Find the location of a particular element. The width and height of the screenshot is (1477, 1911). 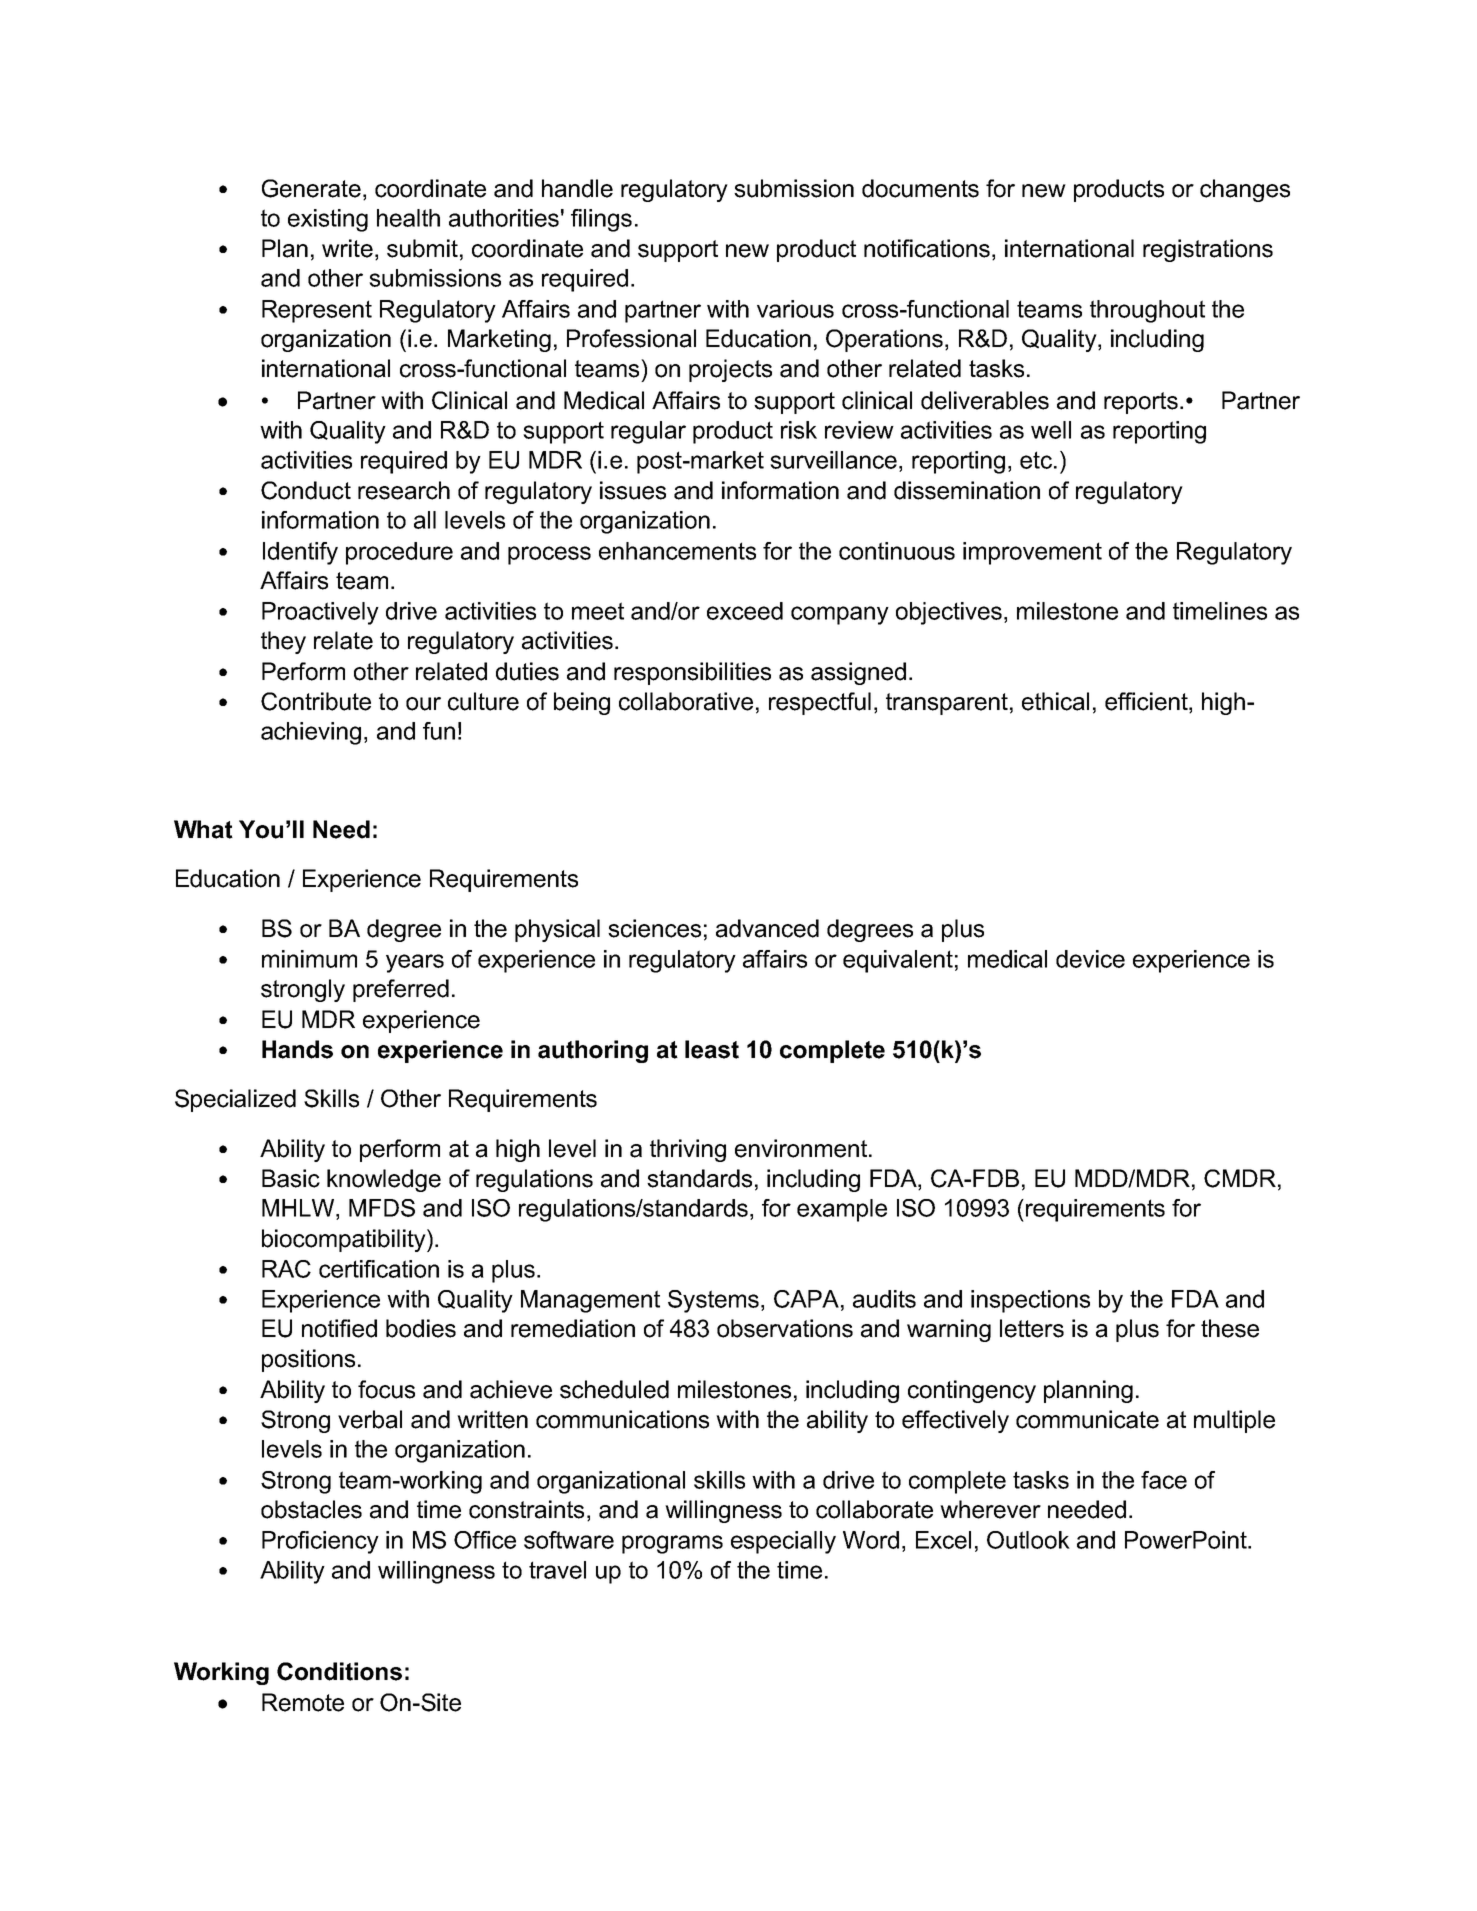

minimum is located at coordinates (309, 959).
